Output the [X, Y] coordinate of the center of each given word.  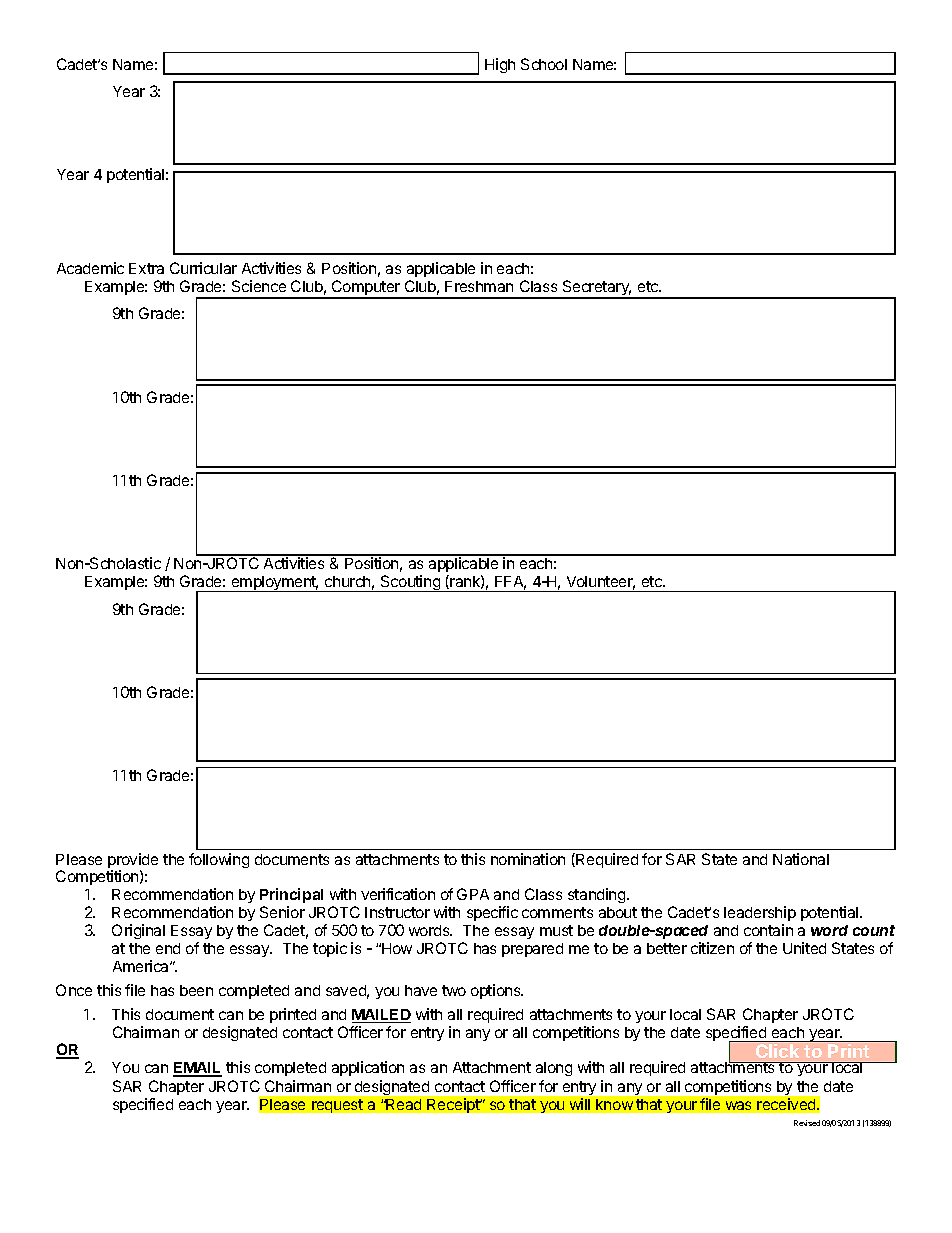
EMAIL [197, 1069]
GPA [473, 894]
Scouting [410, 583]
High [500, 65]
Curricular [203, 268]
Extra [146, 268]
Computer [366, 289]
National [801, 859]
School [544, 64]
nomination [528, 859]
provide [133, 862]
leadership [760, 913]
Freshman [479, 286]
